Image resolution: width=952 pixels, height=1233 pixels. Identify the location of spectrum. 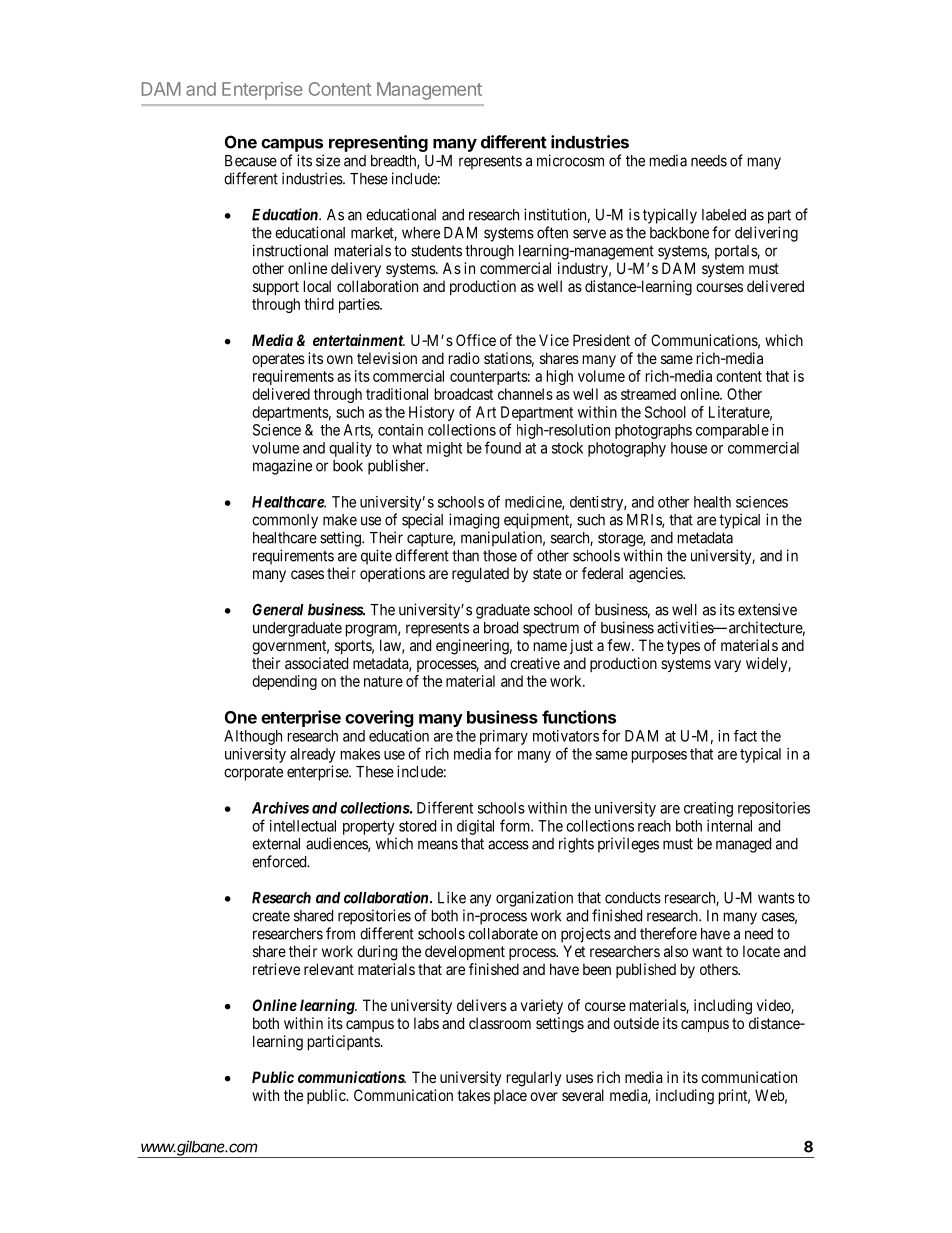
(551, 629).
